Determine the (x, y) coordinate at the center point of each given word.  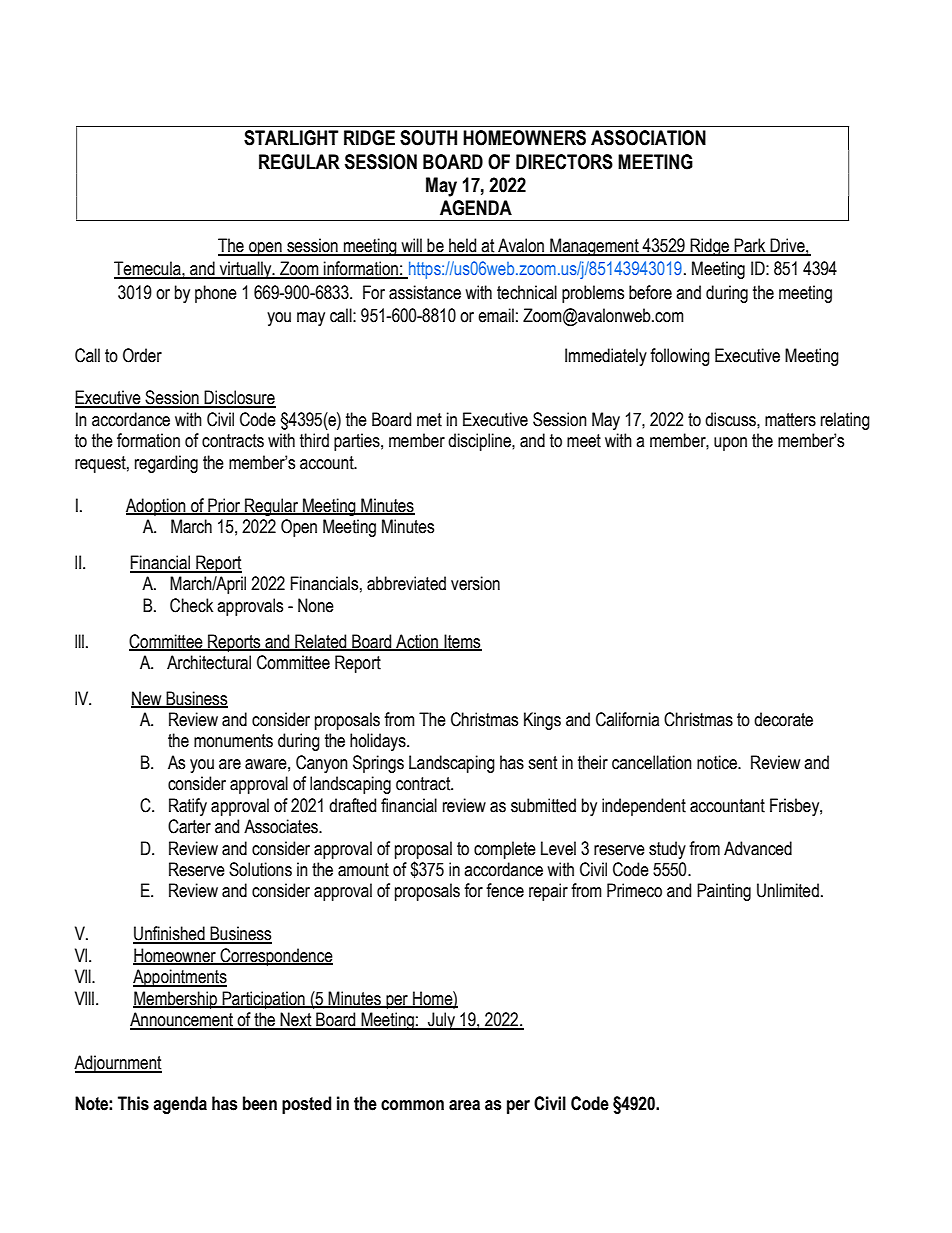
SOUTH (428, 138)
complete (505, 850)
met (429, 420)
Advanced (758, 848)
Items (462, 642)
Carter (189, 826)
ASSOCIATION (648, 138)
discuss (731, 419)
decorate (783, 719)
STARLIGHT (291, 138)
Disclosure (239, 398)
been (260, 1103)
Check (191, 605)
